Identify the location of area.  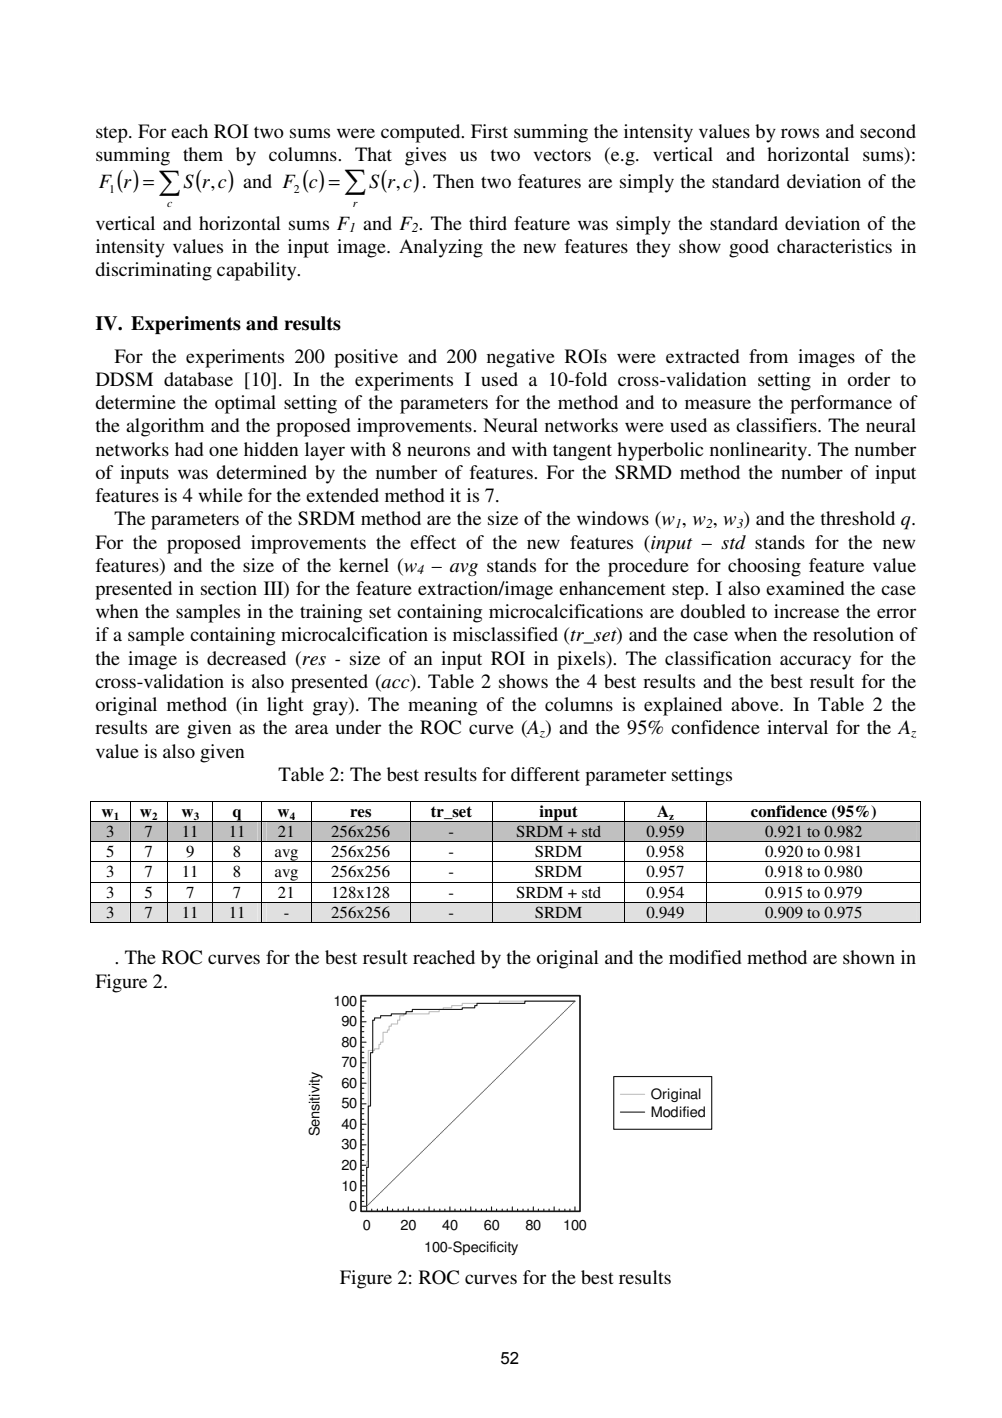
(311, 729).
